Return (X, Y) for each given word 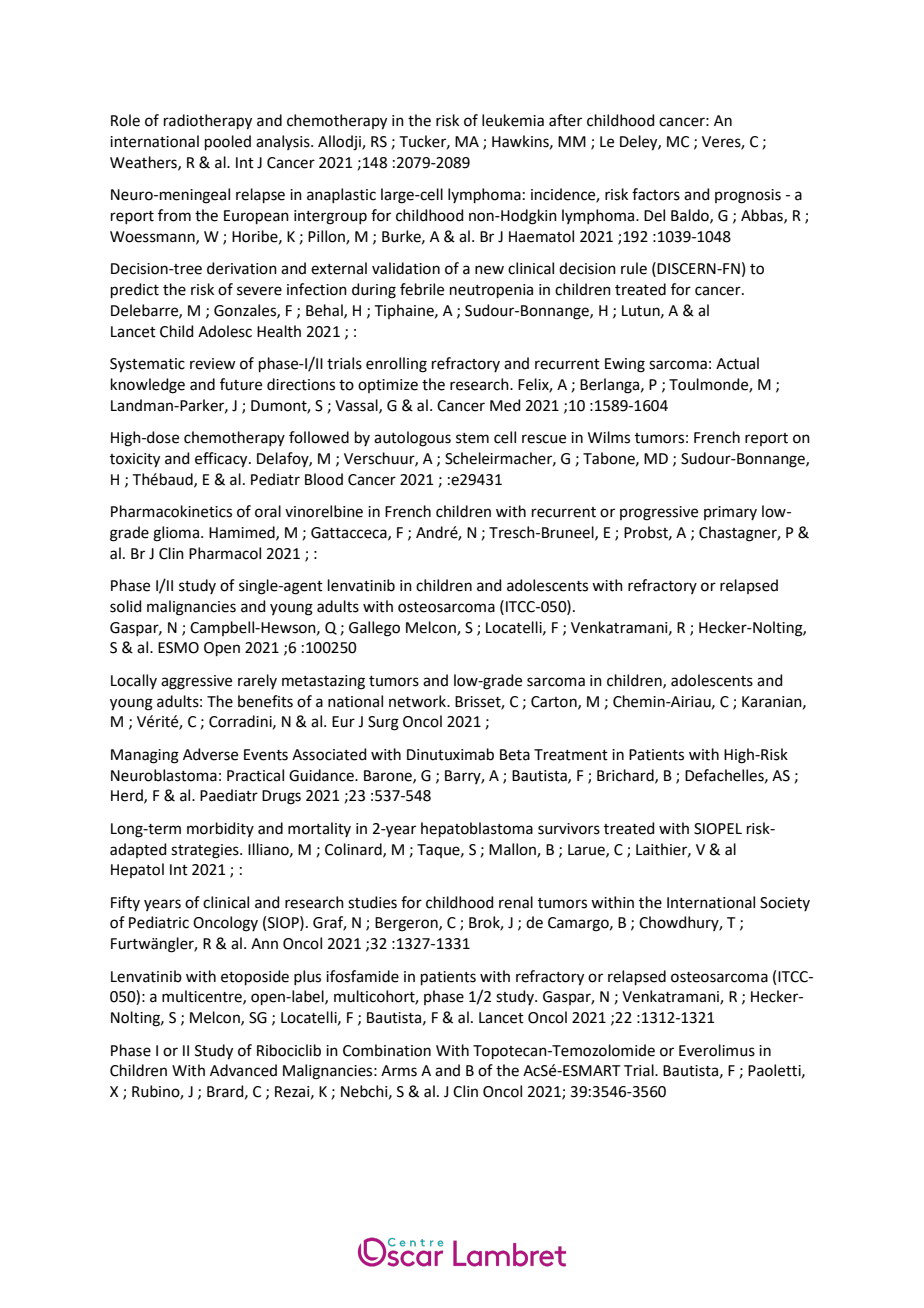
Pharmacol (225, 553)
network (419, 701)
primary (730, 513)
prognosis (748, 196)
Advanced (243, 1070)
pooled (228, 142)
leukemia (513, 120)
